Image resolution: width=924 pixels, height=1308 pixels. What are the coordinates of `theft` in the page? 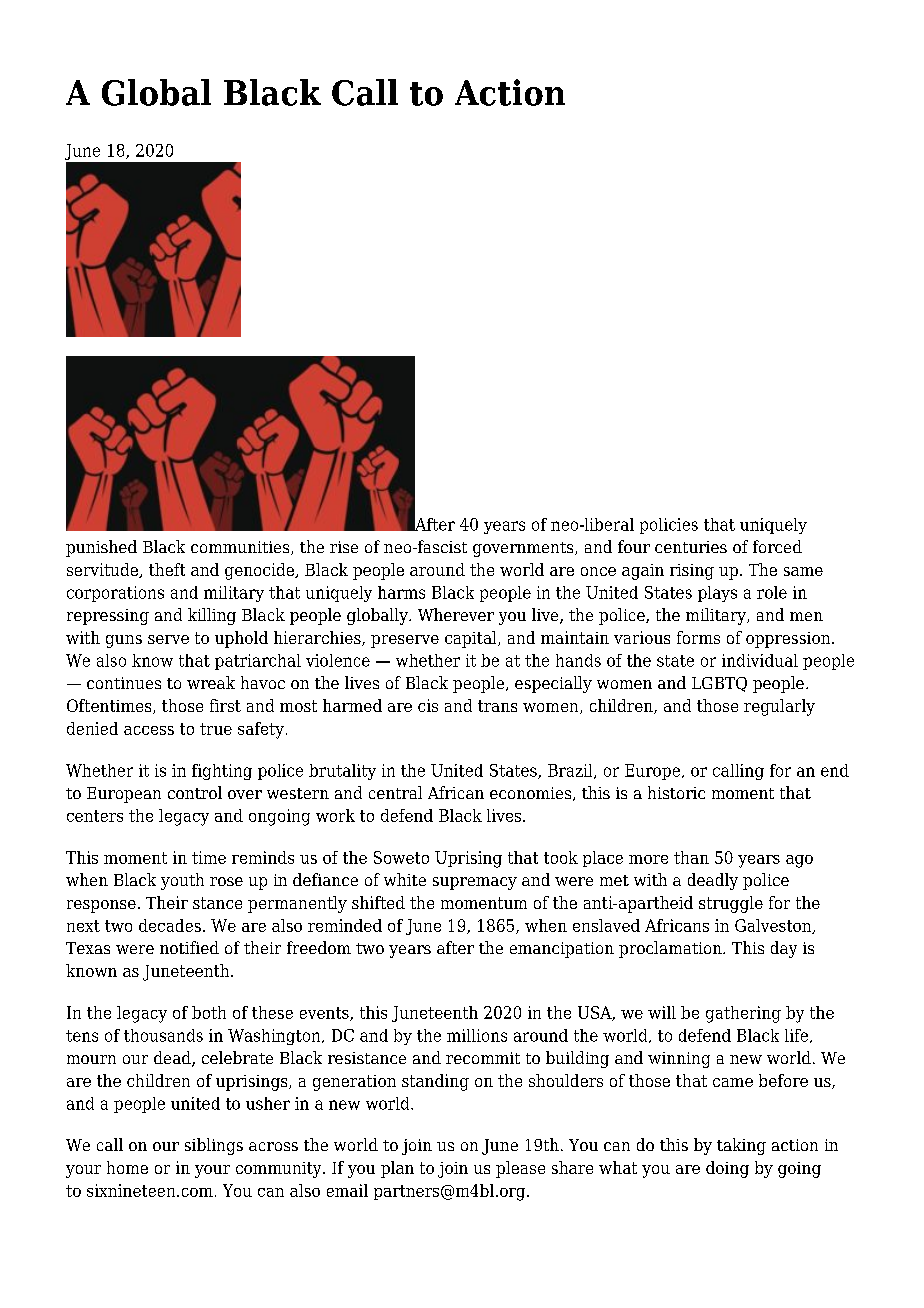 It's located at (167, 569).
